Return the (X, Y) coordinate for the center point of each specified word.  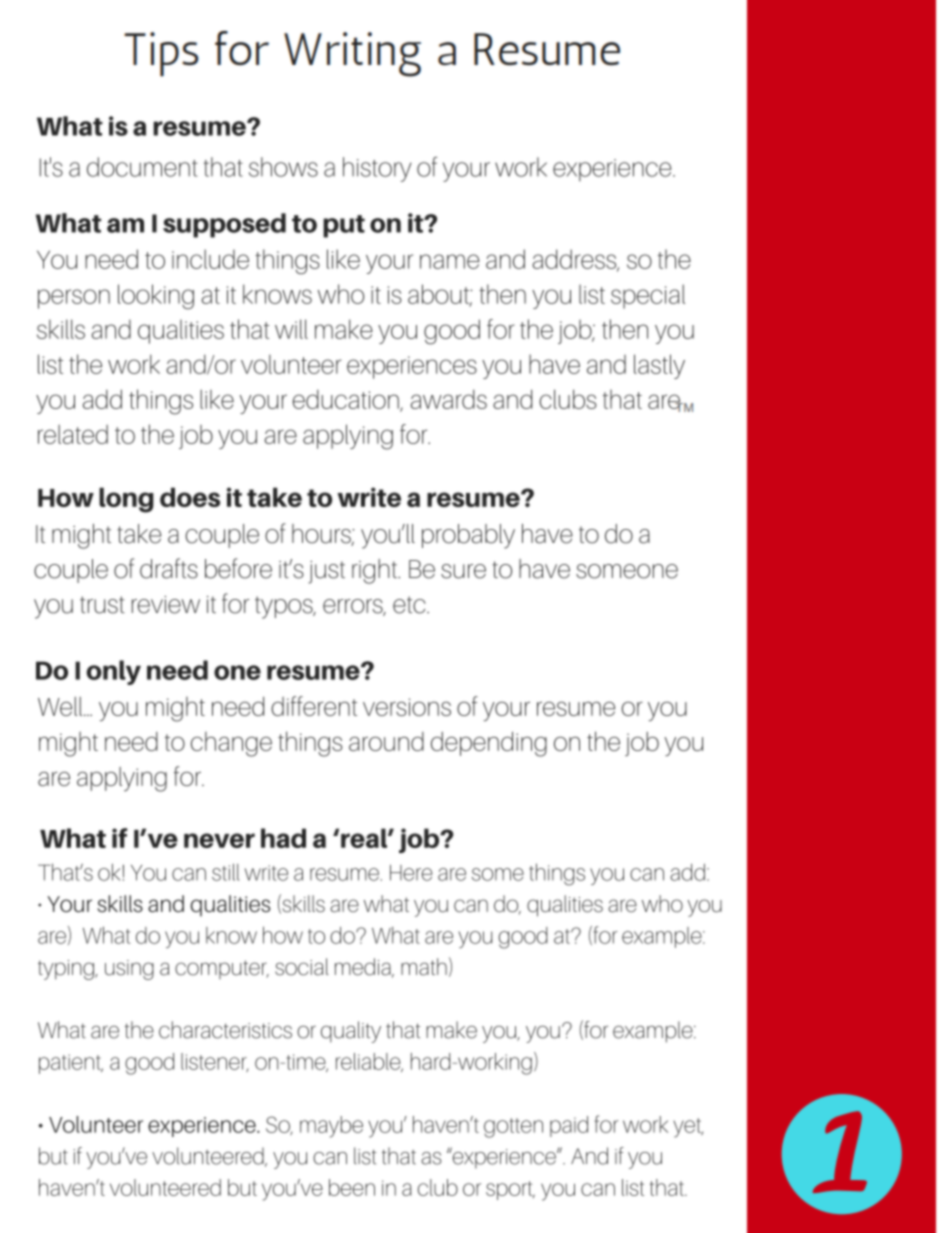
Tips (161, 54)
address (575, 260)
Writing (352, 54)
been (352, 1187)
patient (71, 1064)
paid (569, 1126)
